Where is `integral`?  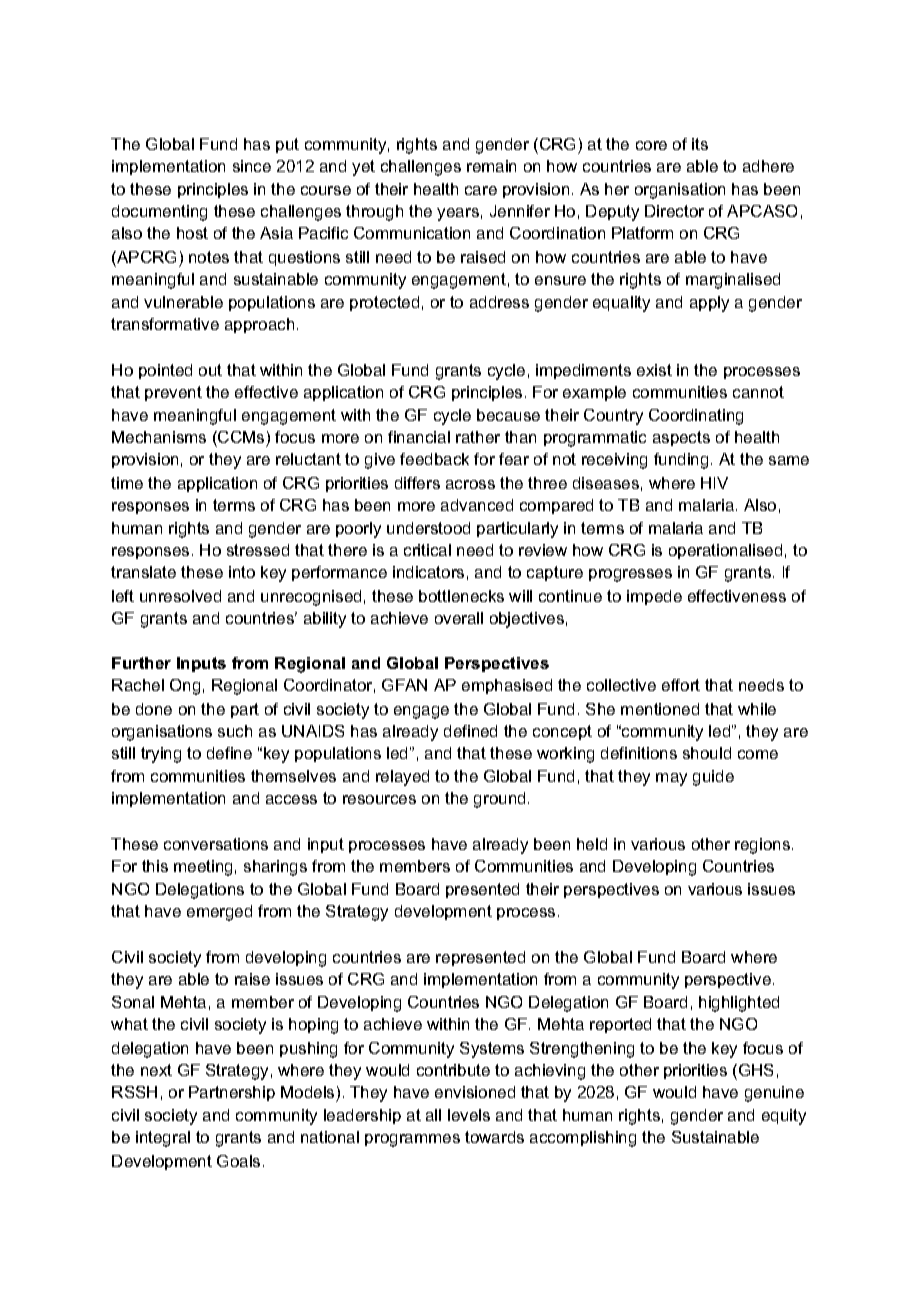 integral is located at coordinates (163, 1139).
